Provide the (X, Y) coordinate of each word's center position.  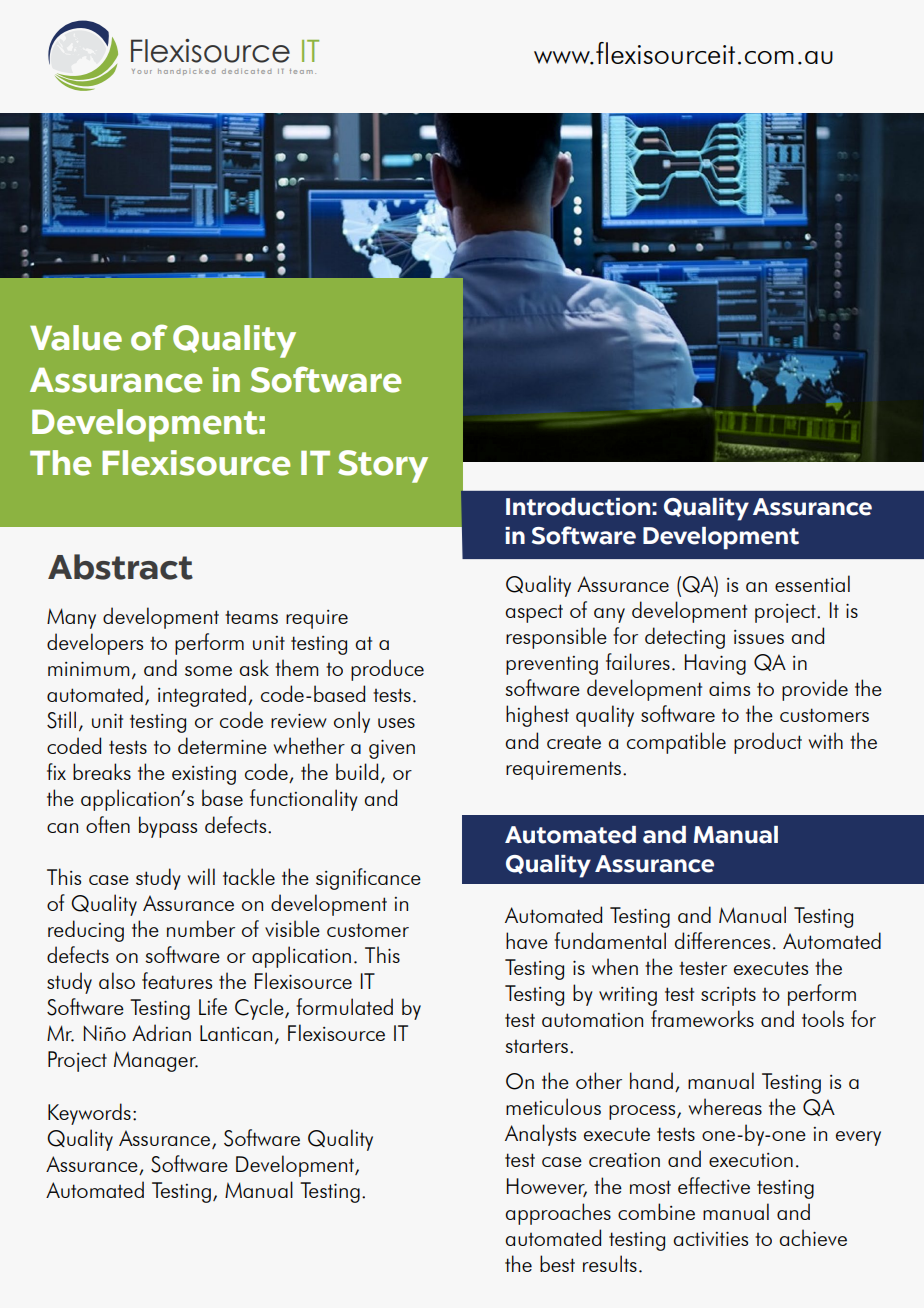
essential (812, 583)
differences (722, 940)
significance (368, 879)
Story (383, 466)
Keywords (89, 1114)
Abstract (120, 567)
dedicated (246, 71)
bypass (168, 827)
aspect (534, 613)
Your (142, 71)
